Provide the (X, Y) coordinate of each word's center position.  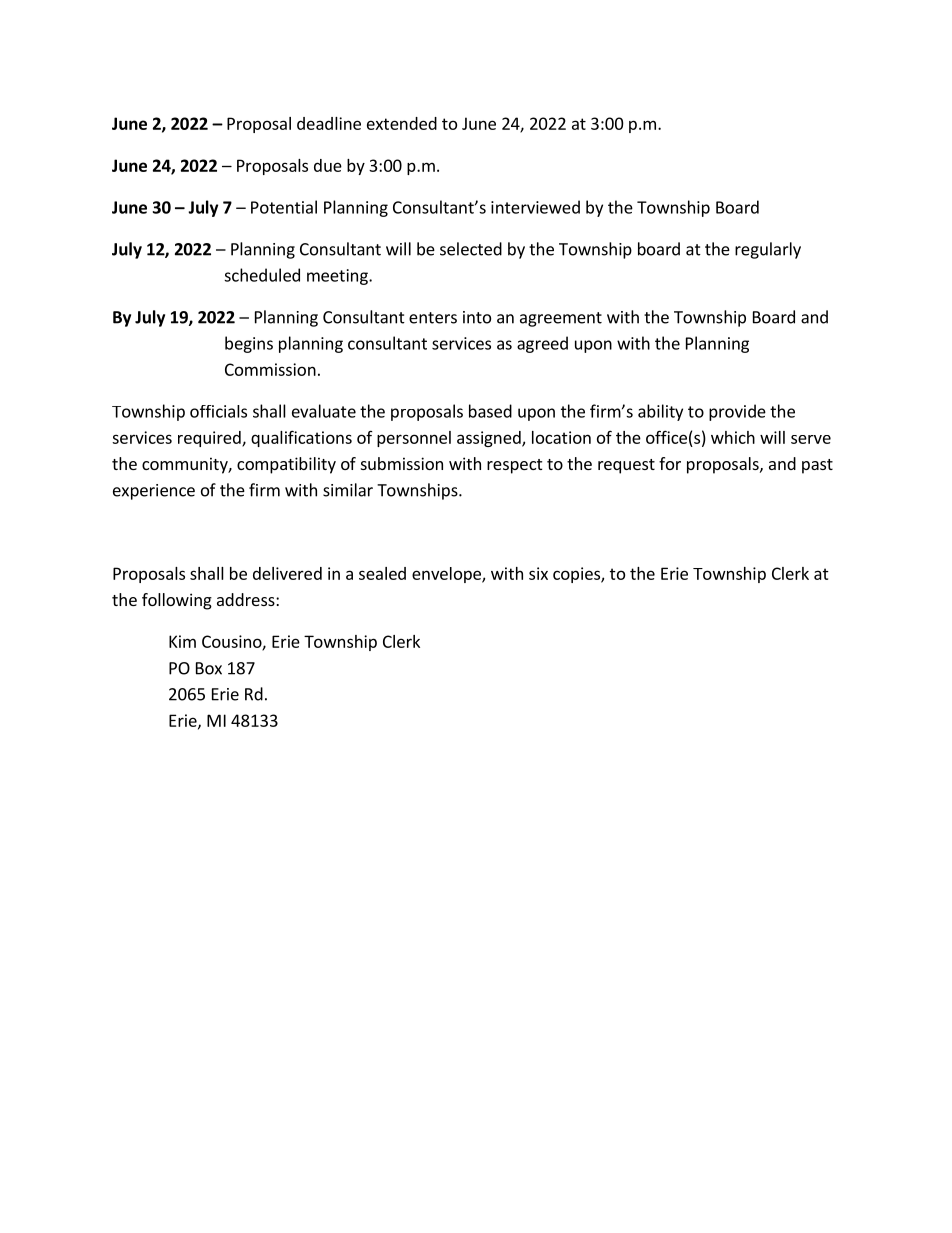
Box (209, 668)
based (490, 411)
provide (737, 412)
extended (402, 123)
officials (218, 411)
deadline (329, 123)
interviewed (535, 207)
